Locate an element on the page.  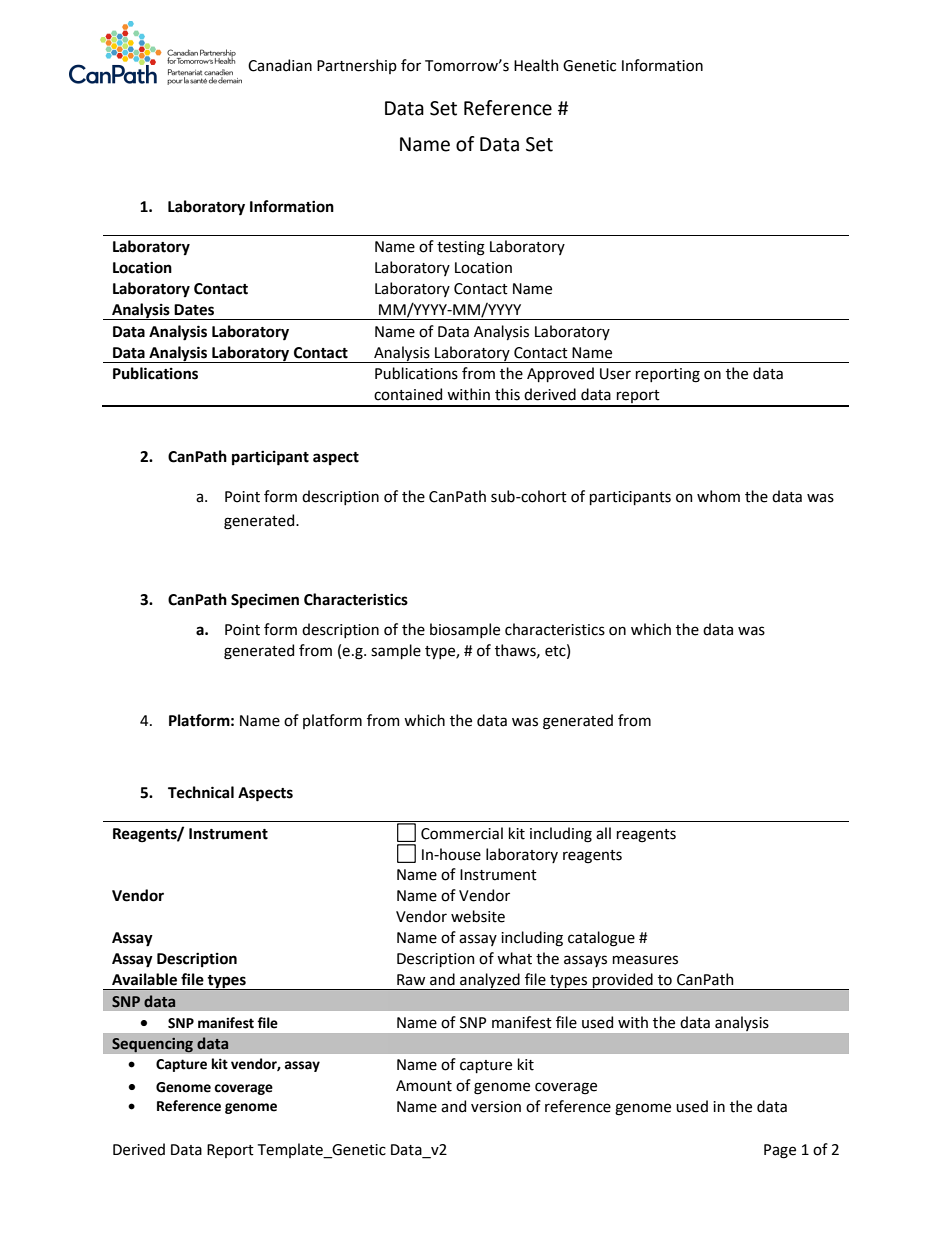
Dates is located at coordinates (194, 310).
